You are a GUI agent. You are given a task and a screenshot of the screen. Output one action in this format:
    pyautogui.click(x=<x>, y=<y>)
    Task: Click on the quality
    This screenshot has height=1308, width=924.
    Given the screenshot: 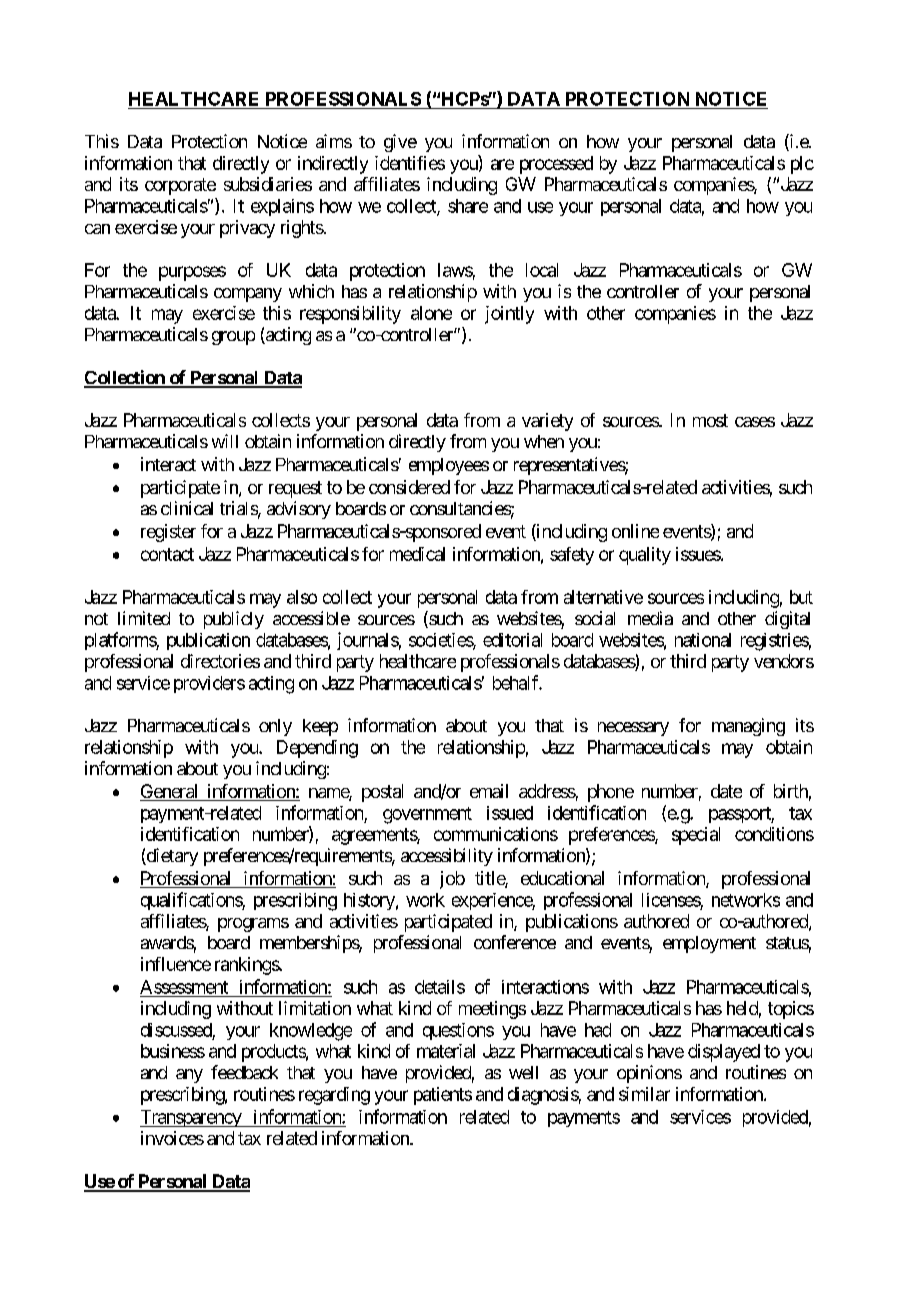 What is the action you would take?
    pyautogui.click(x=645, y=556)
